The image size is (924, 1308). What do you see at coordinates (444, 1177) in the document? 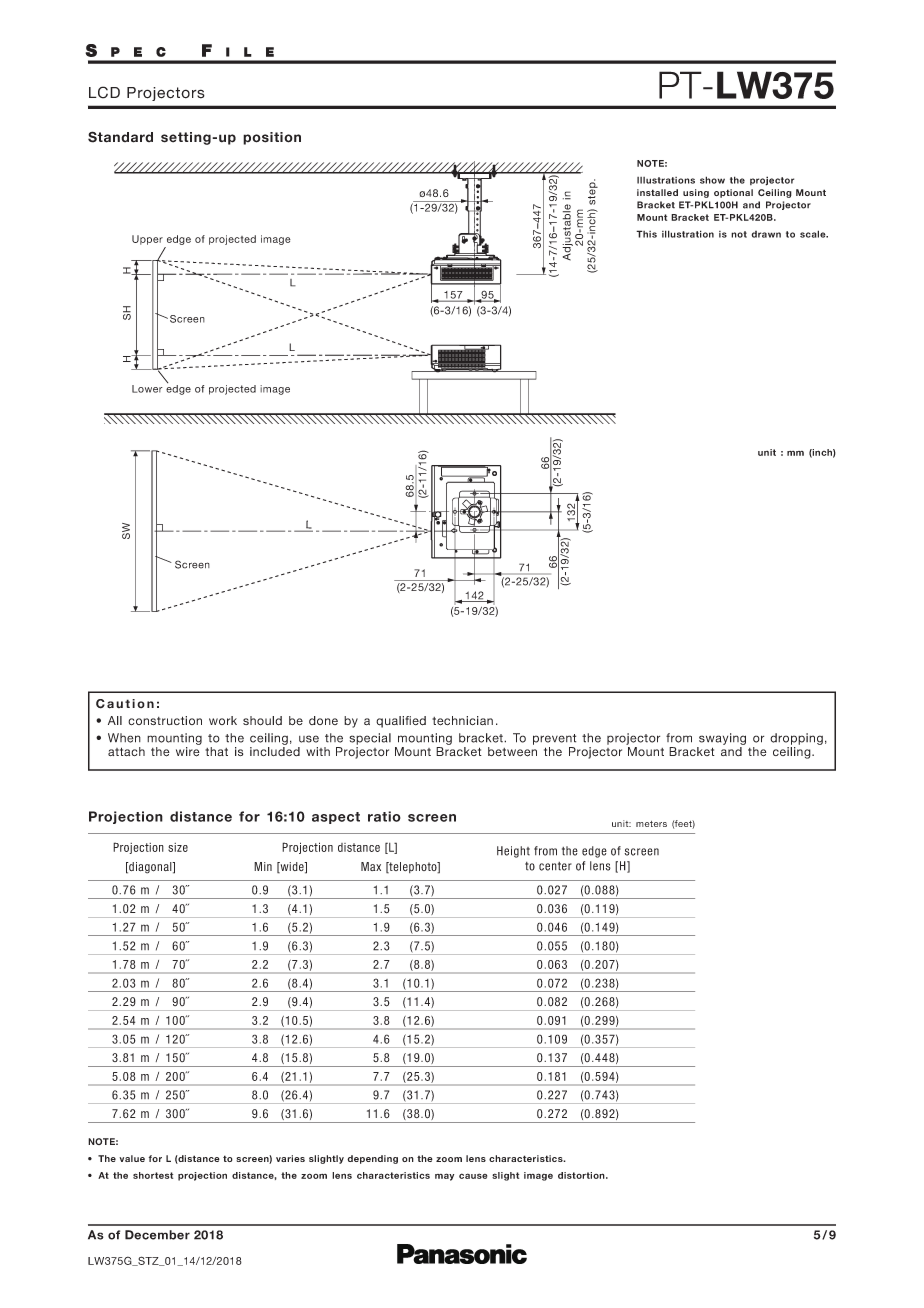
I see `may` at bounding box center [444, 1177].
